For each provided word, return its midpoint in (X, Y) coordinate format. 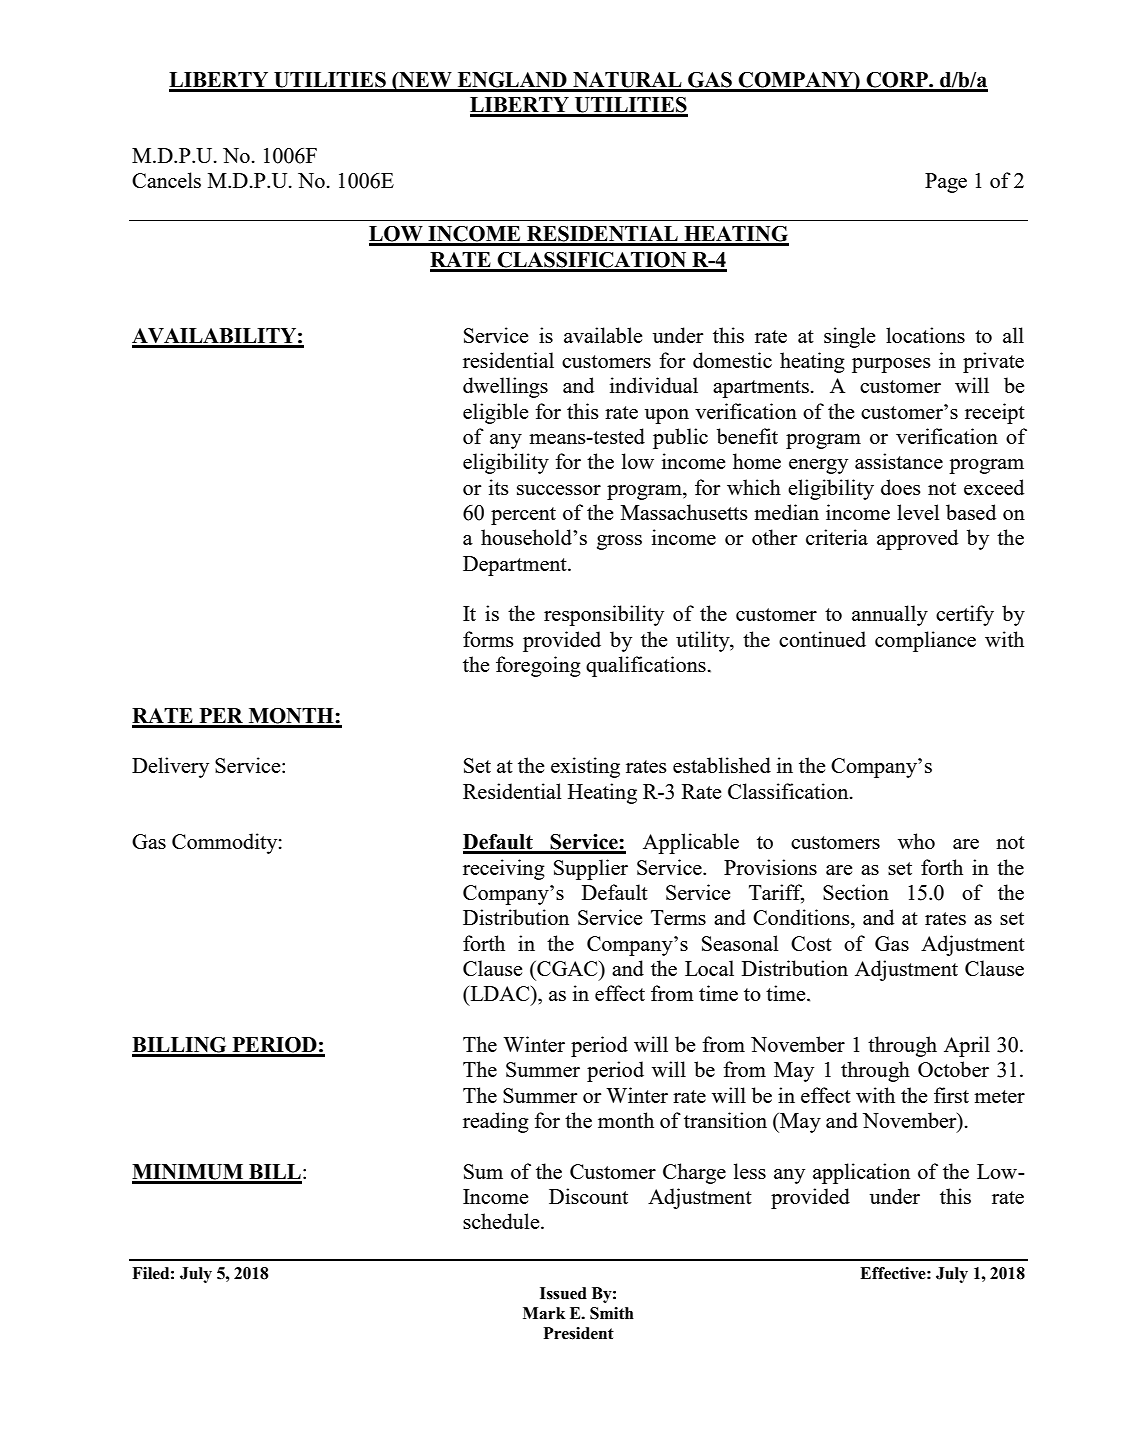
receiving (504, 869)
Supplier (591, 869)
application (861, 1173)
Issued (563, 1293)
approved (917, 539)
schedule (502, 1221)
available (603, 335)
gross (619, 542)
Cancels (166, 180)
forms (488, 639)
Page (946, 183)
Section (856, 892)
